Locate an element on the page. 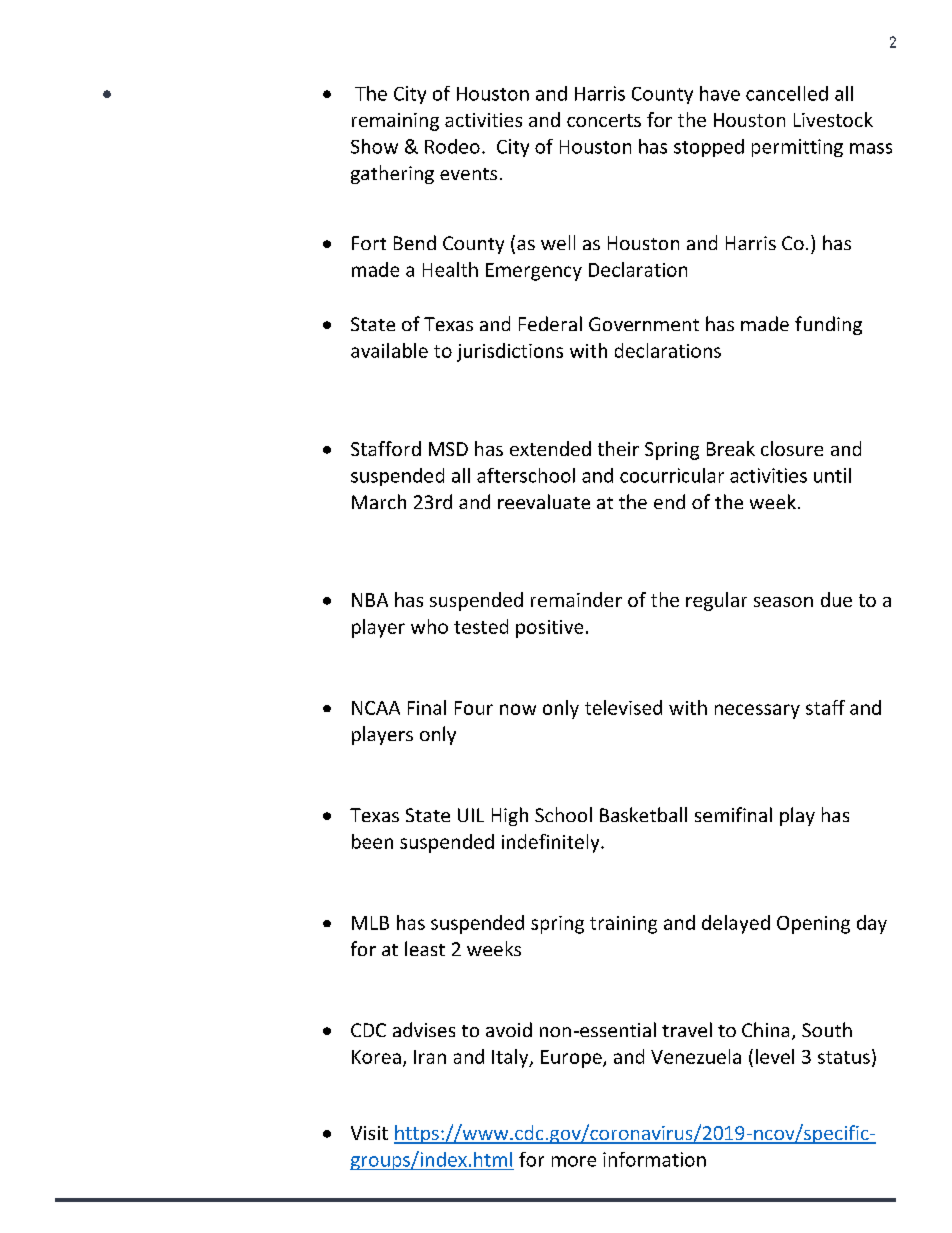 This page has height=1233, width=952. who is located at coordinates (429, 626).
